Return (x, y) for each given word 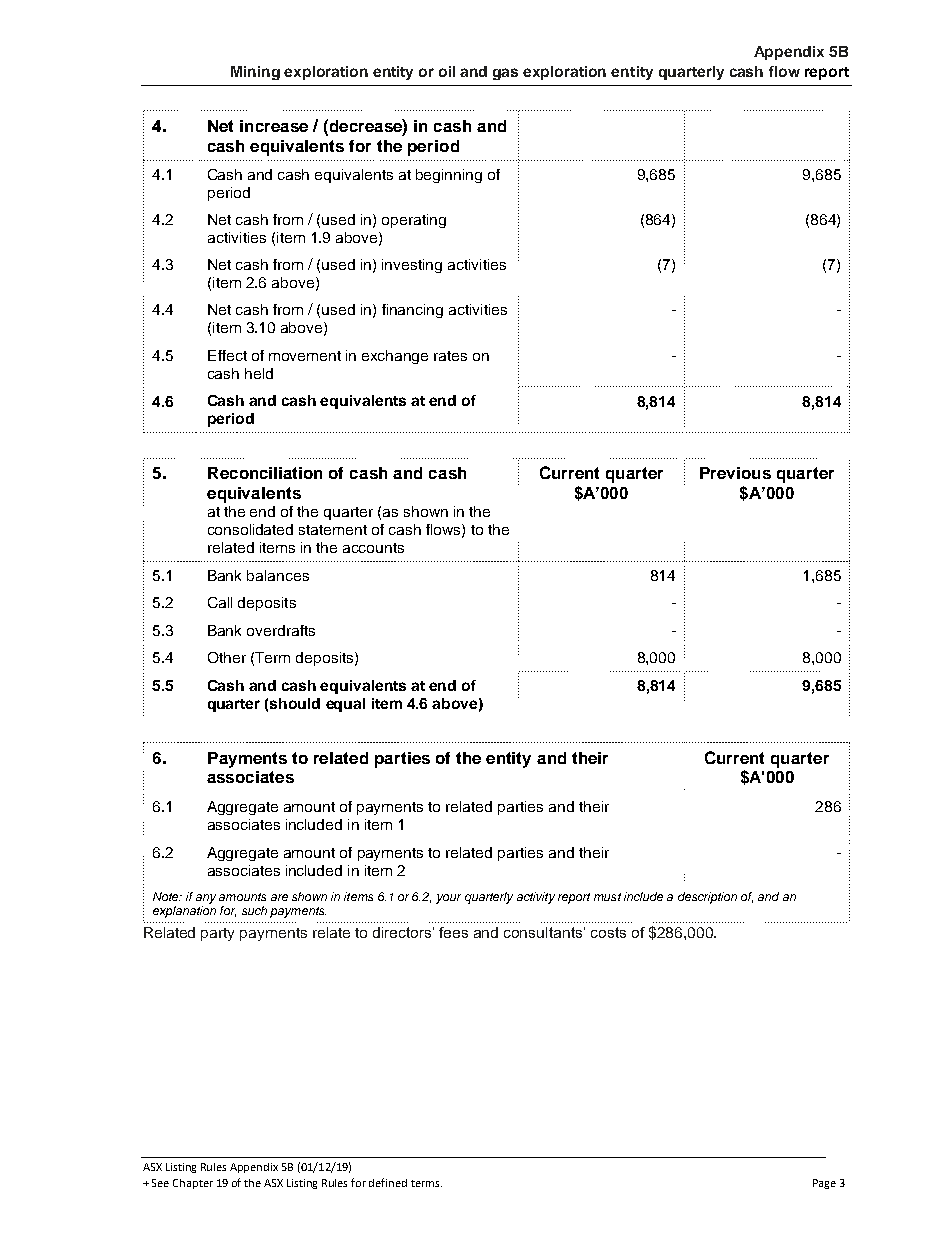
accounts (373, 548)
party (217, 934)
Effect (227, 355)
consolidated (250, 529)
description (707, 898)
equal (345, 705)
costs (608, 932)
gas (505, 74)
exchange (395, 357)
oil (447, 71)
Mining (255, 73)
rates (450, 356)
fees (453, 932)
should (295, 703)
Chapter (193, 1184)
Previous (735, 473)
